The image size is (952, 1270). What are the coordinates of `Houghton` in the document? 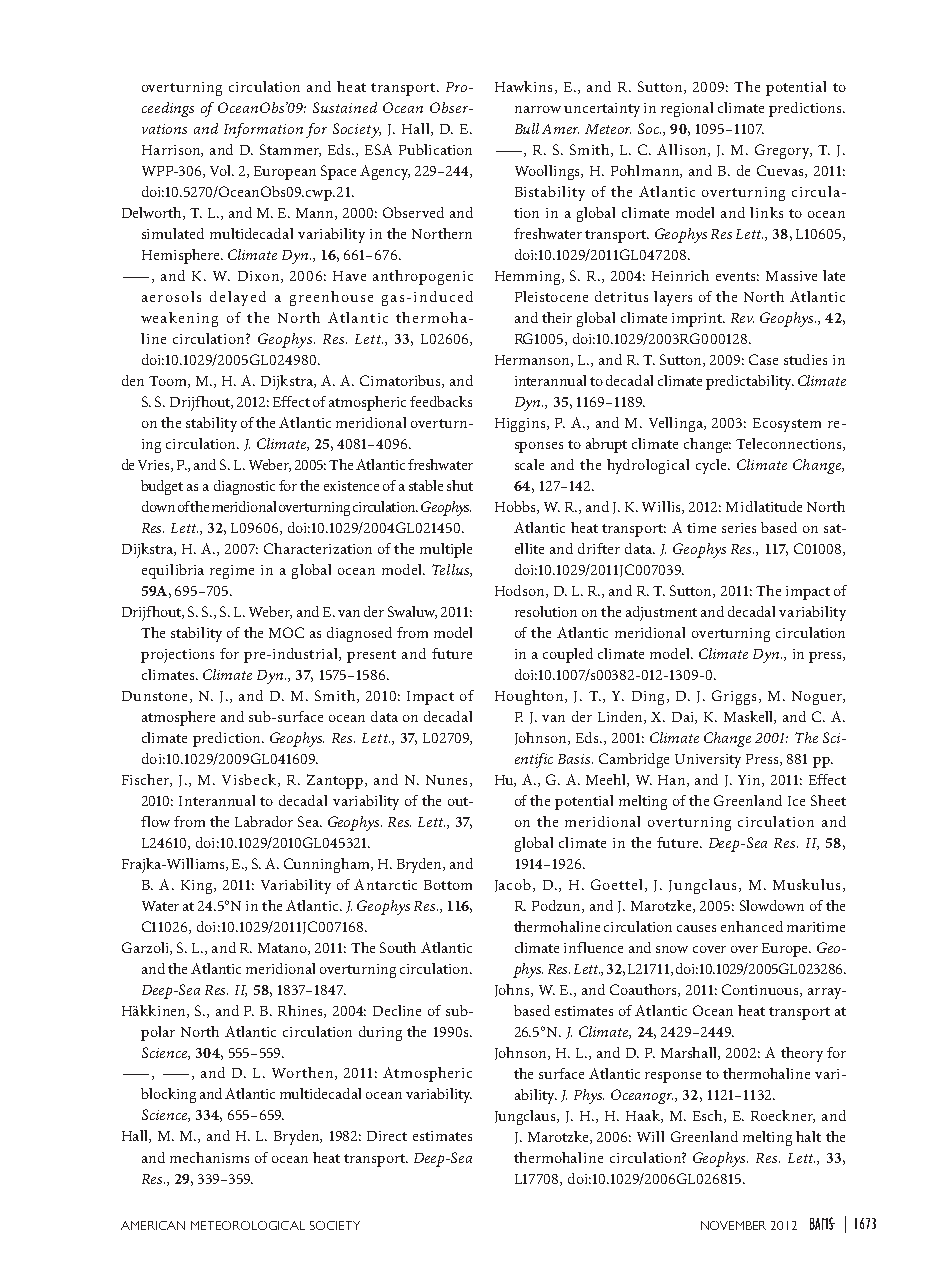 It's located at (530, 697).
